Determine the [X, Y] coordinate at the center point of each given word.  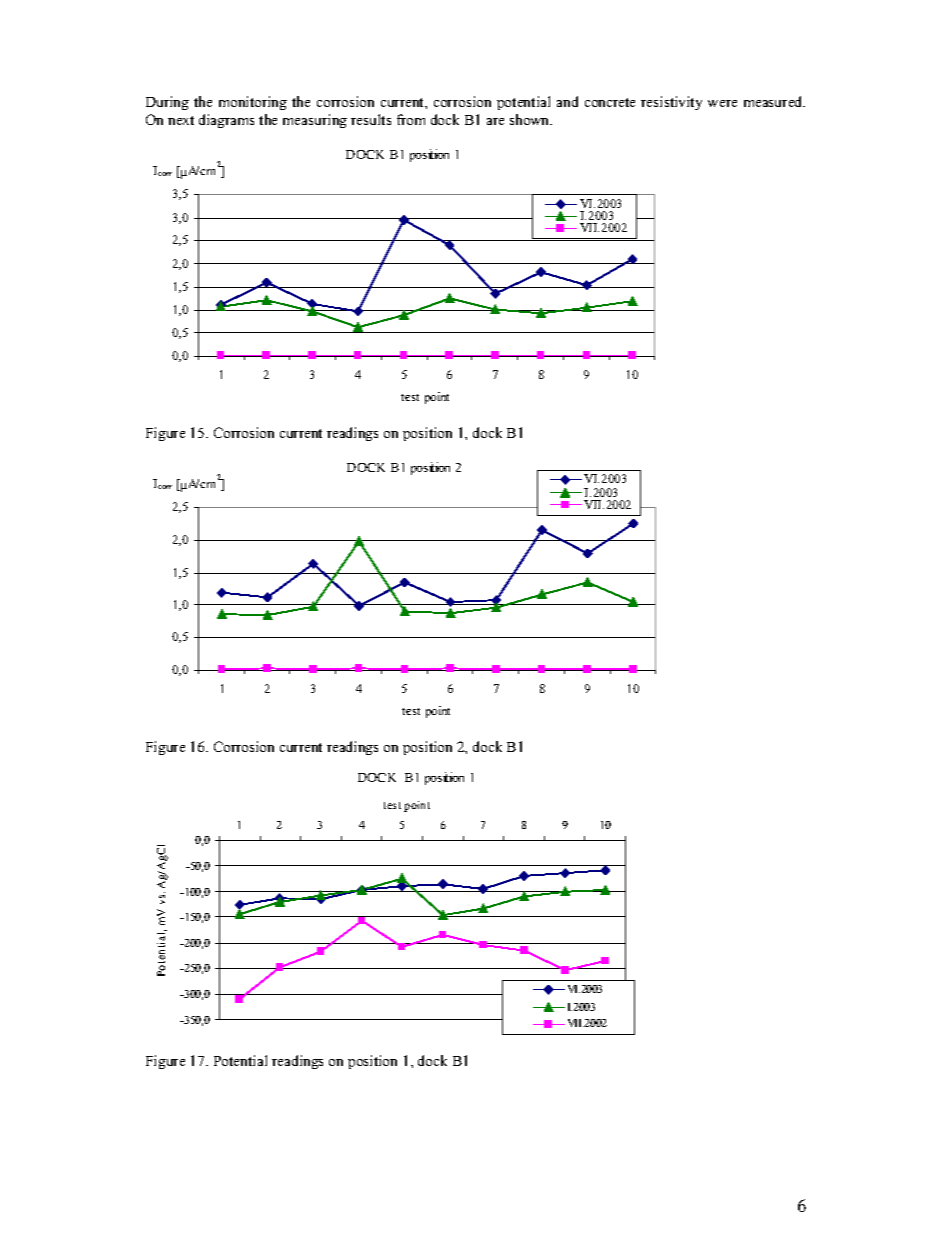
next [181, 120]
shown [531, 119]
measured [774, 101]
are [495, 121]
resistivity [671, 103]
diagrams [226, 121]
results [371, 119]
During [167, 103]
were [722, 103]
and [567, 101]
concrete [610, 102]
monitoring [253, 103]
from [411, 119]
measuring [315, 121]
